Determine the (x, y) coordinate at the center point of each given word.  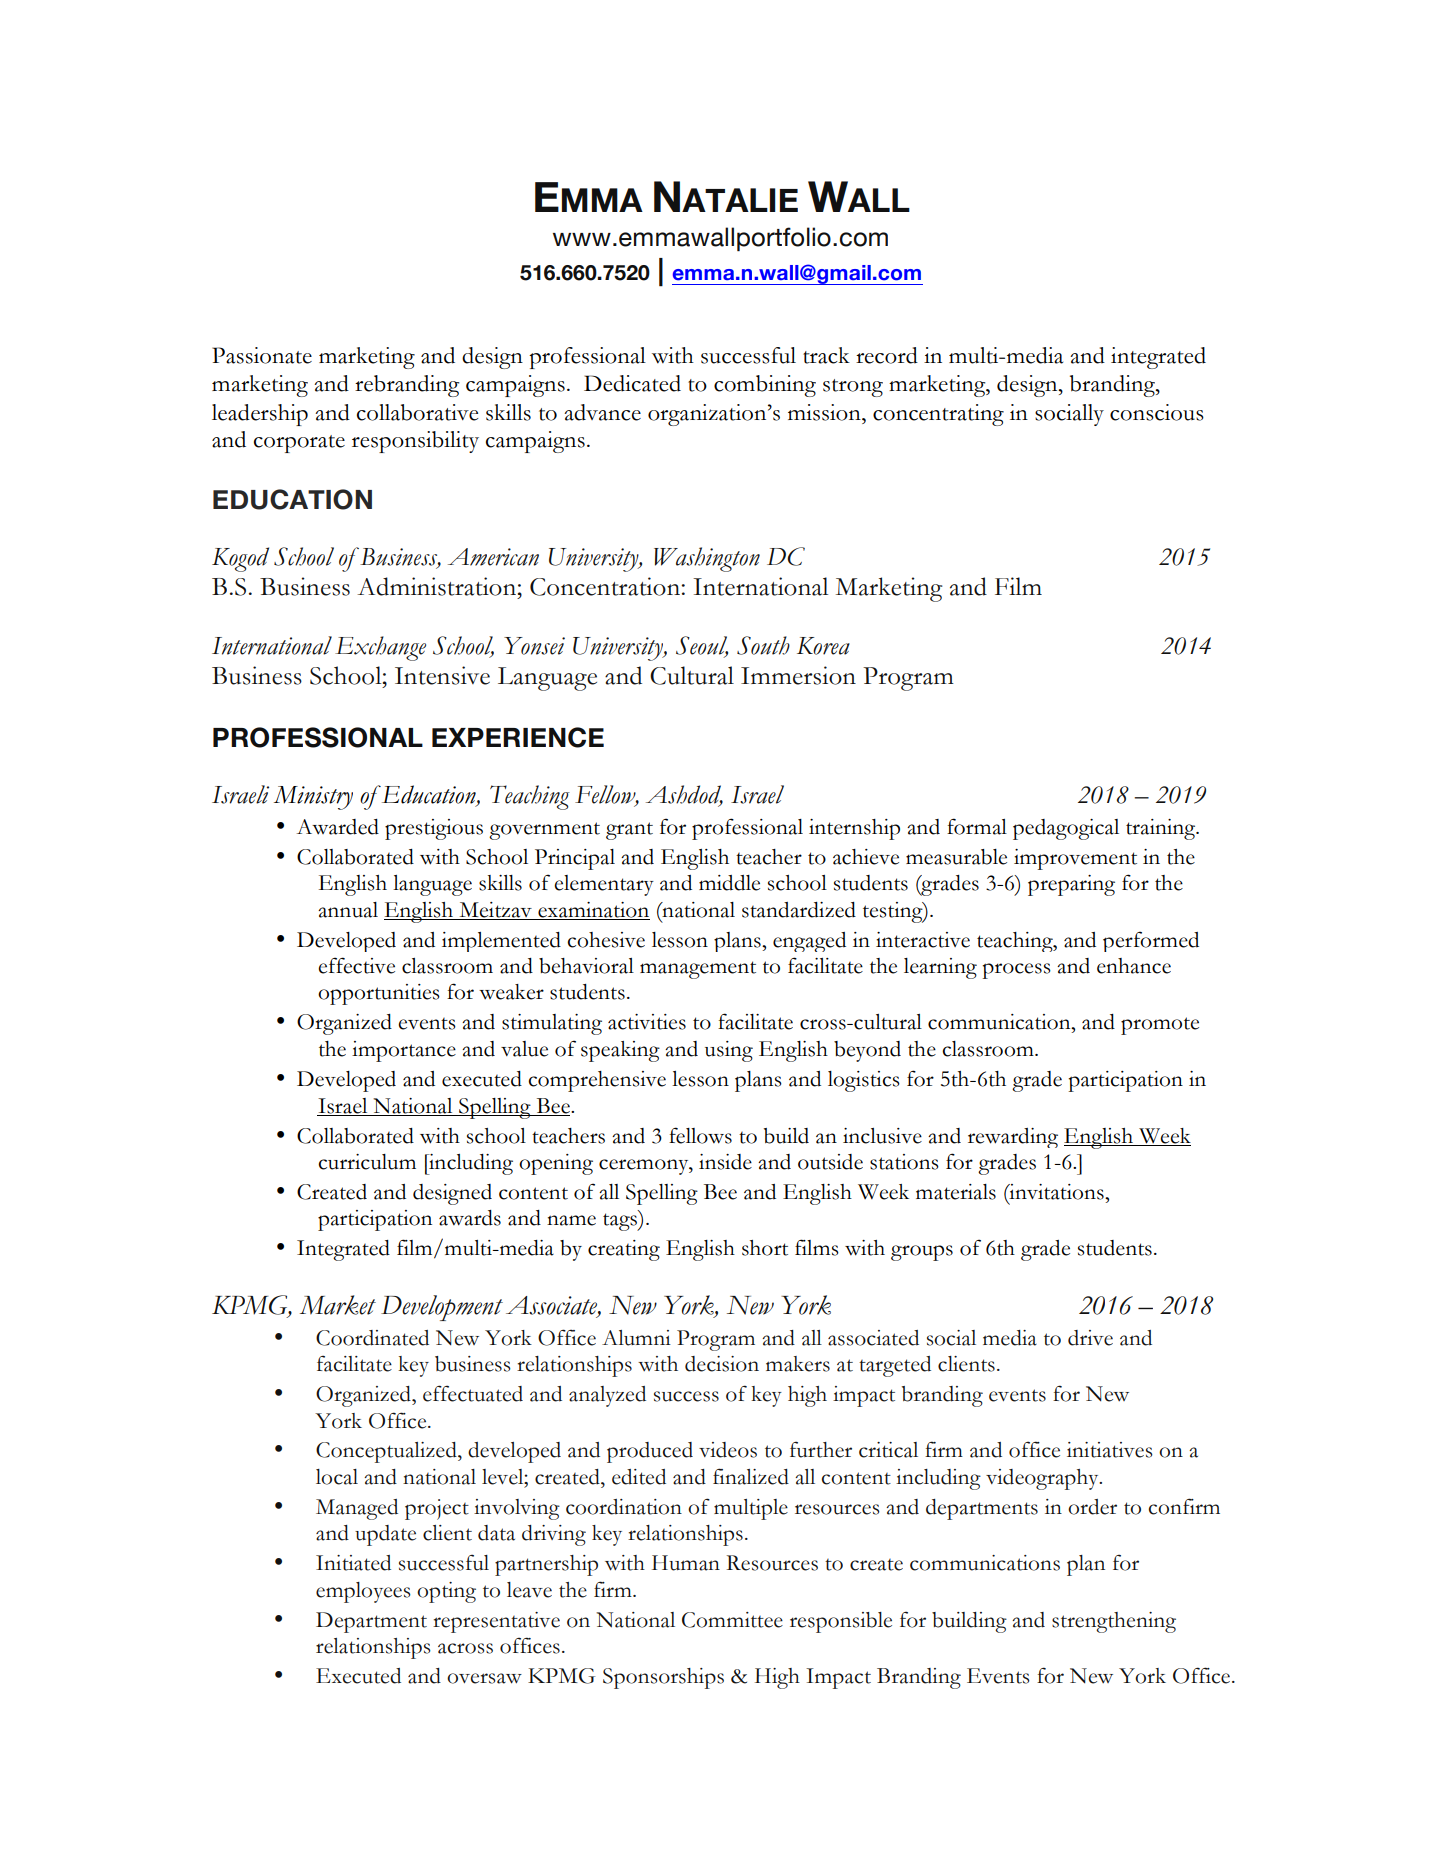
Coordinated (372, 1338)
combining (765, 386)
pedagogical (1066, 829)
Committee (732, 1620)
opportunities (379, 994)
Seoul (702, 646)
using (729, 1051)
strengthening (1114, 1622)
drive (1090, 1338)
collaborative (417, 412)
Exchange (380, 648)
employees (363, 1592)
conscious (1157, 412)
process (1017, 971)
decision (722, 1364)
